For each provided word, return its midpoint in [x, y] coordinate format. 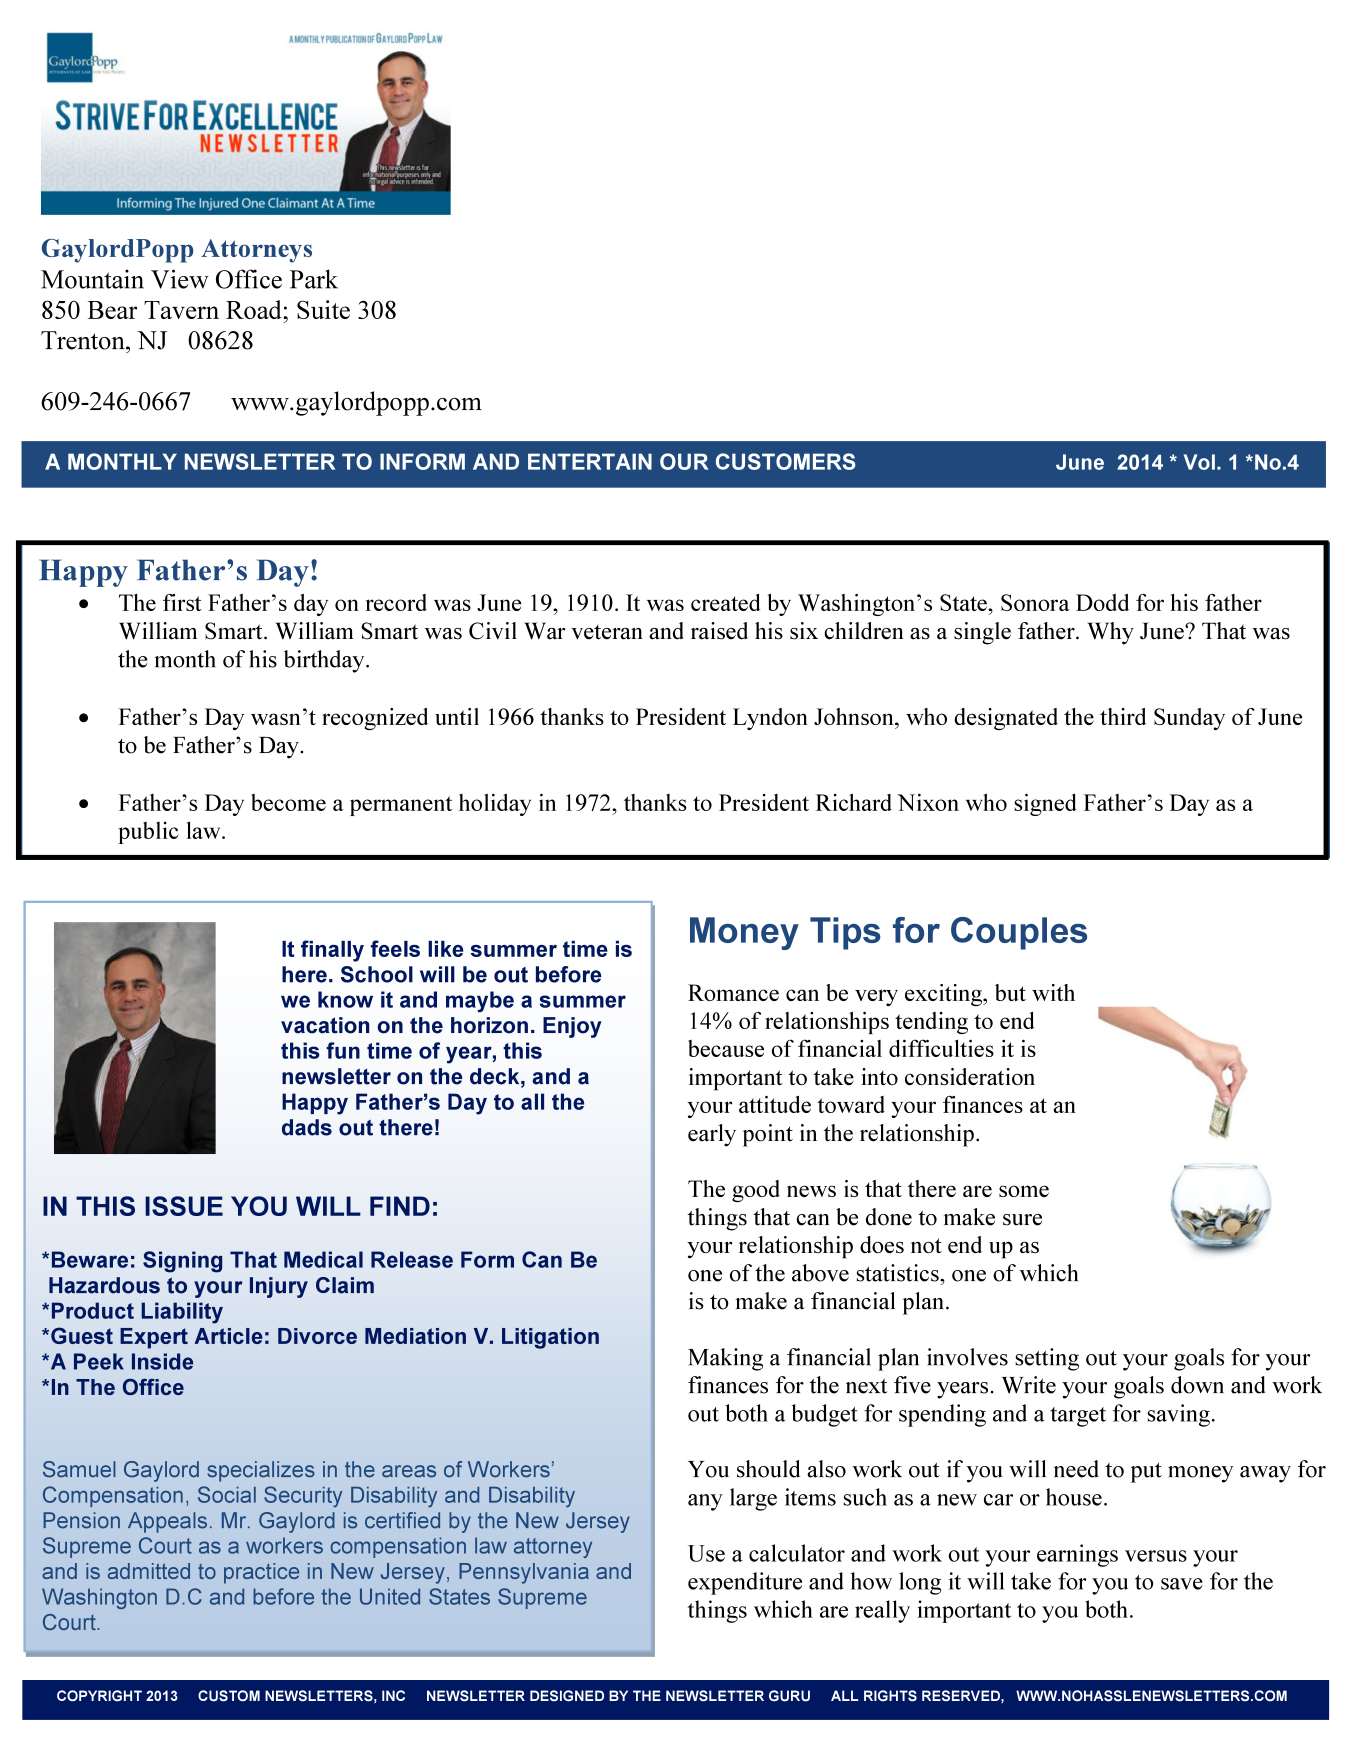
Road [255, 309]
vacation [325, 1025]
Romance [733, 992]
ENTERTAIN [590, 461]
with [1053, 992]
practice [261, 1573]
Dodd [1102, 602]
